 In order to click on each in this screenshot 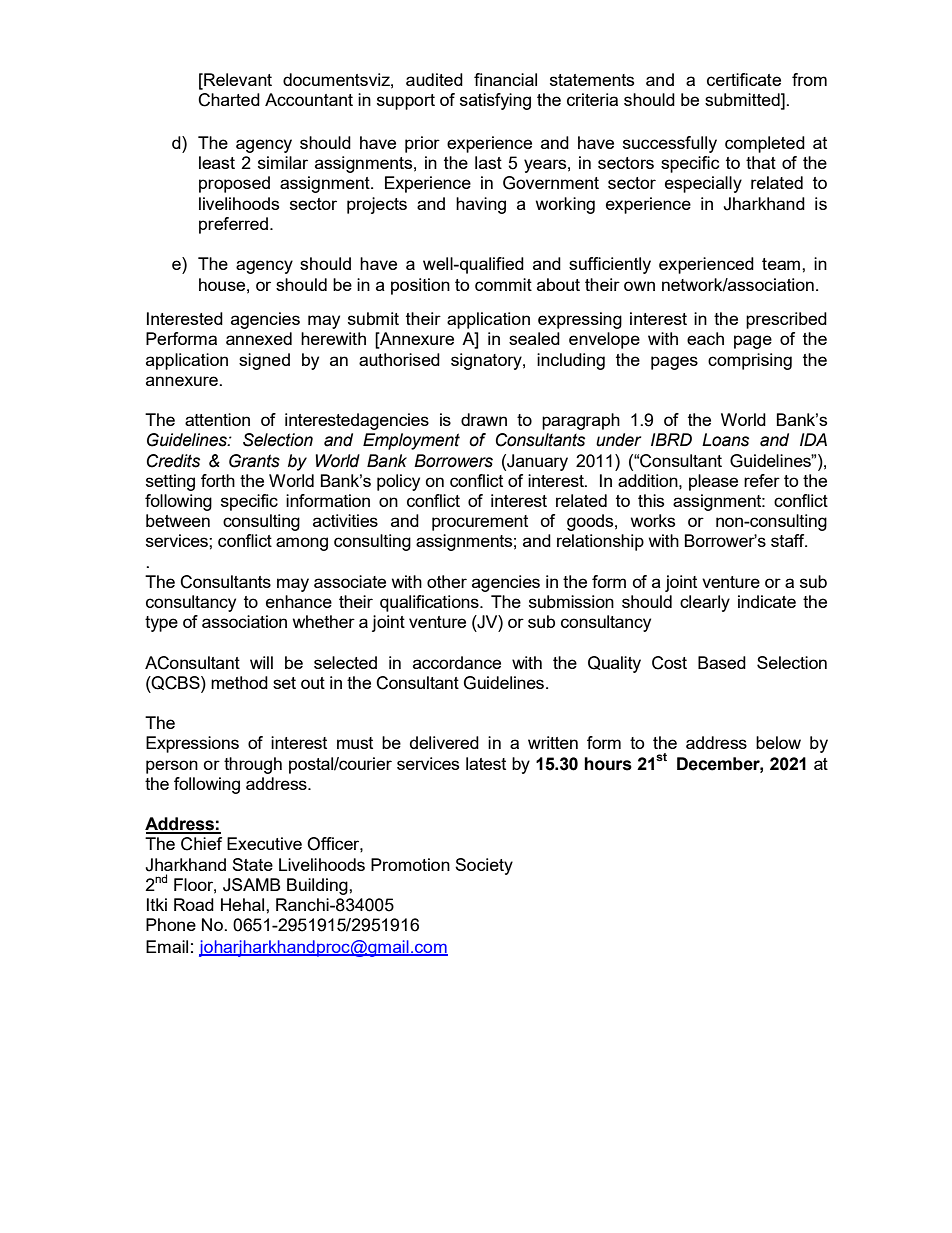, I will do `click(705, 338)`.
